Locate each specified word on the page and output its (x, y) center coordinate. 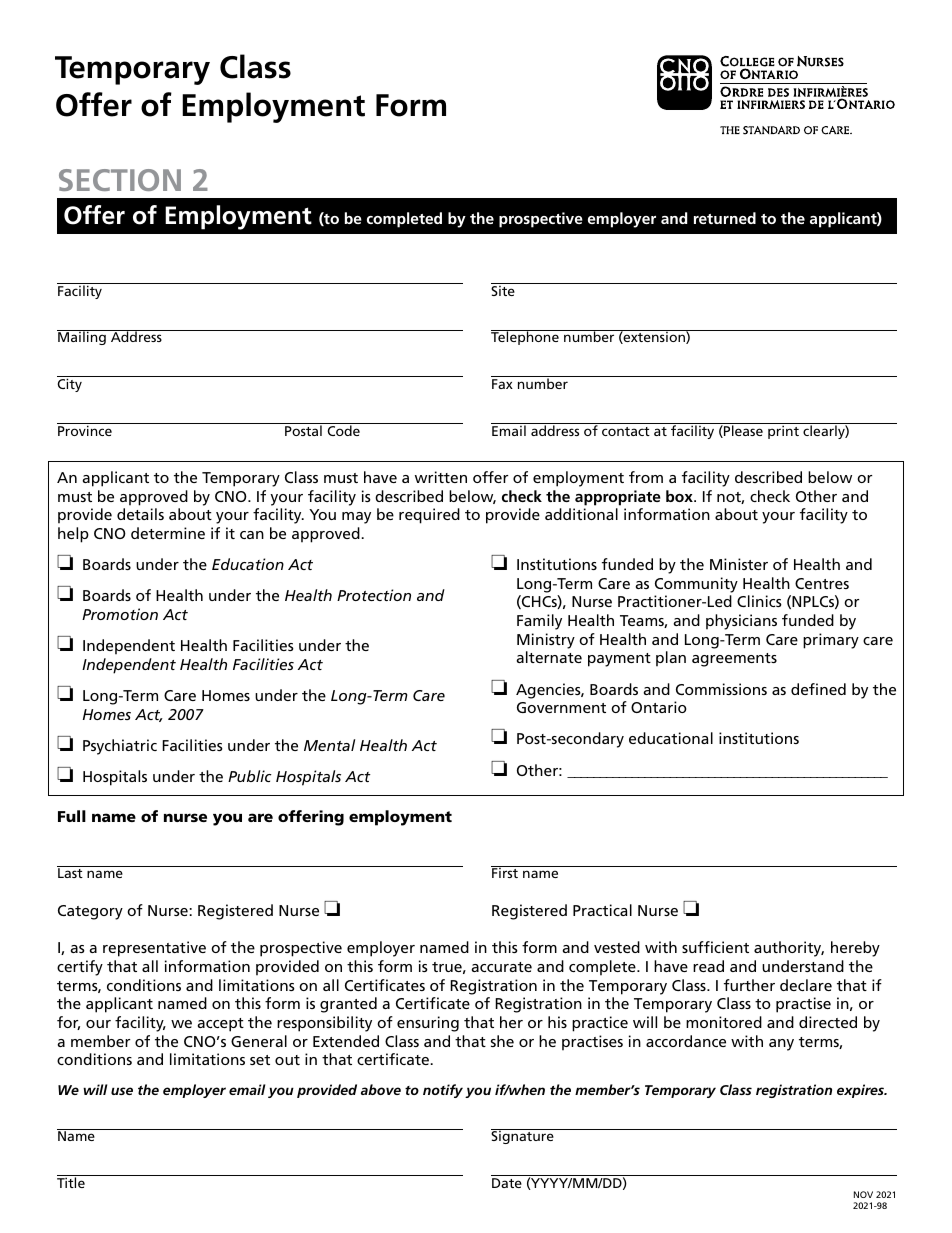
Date (507, 1183)
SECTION (120, 180)
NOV (863, 1194)
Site (504, 289)
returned (725, 218)
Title (71, 1182)
